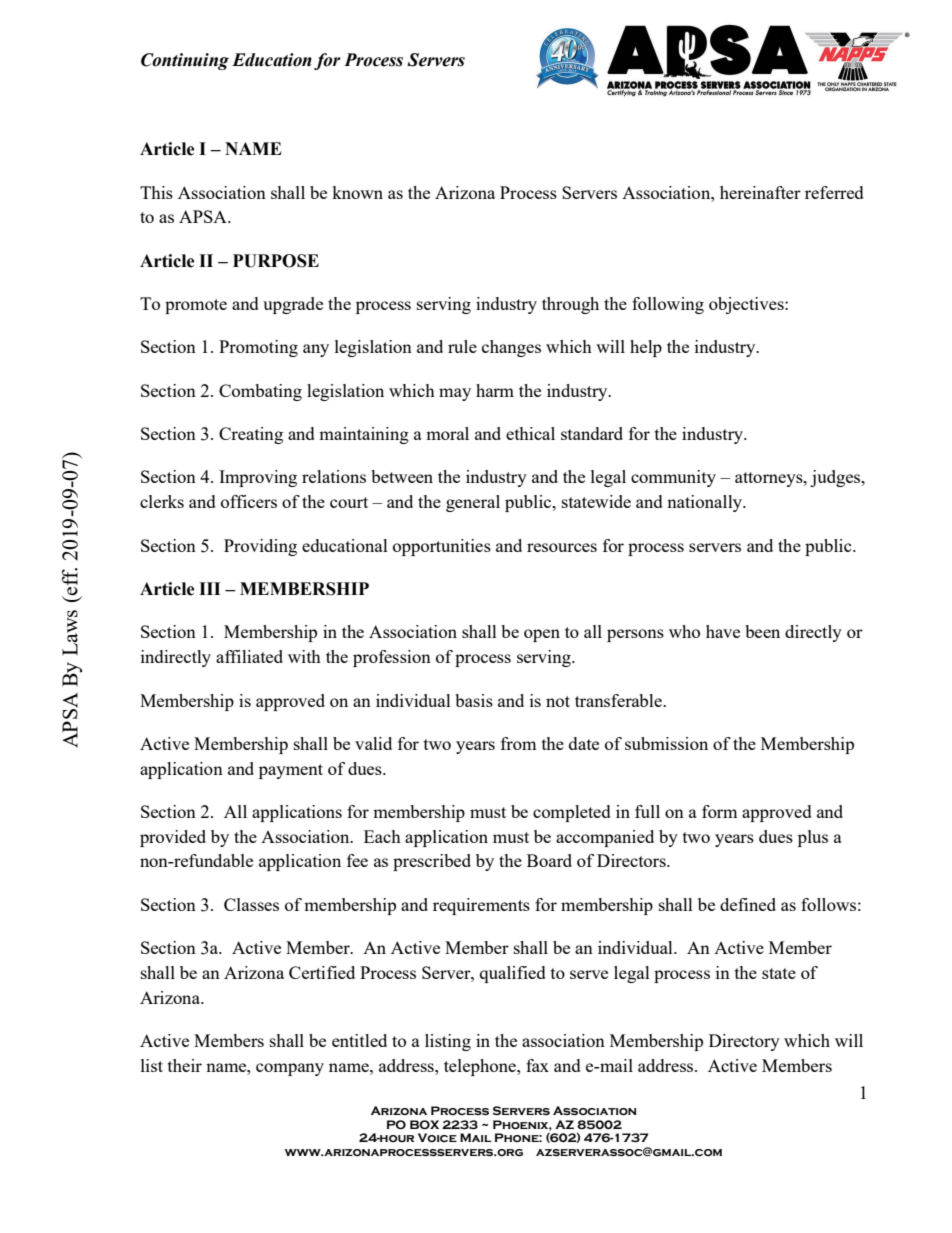  I want to click on company, so click(290, 1069).
